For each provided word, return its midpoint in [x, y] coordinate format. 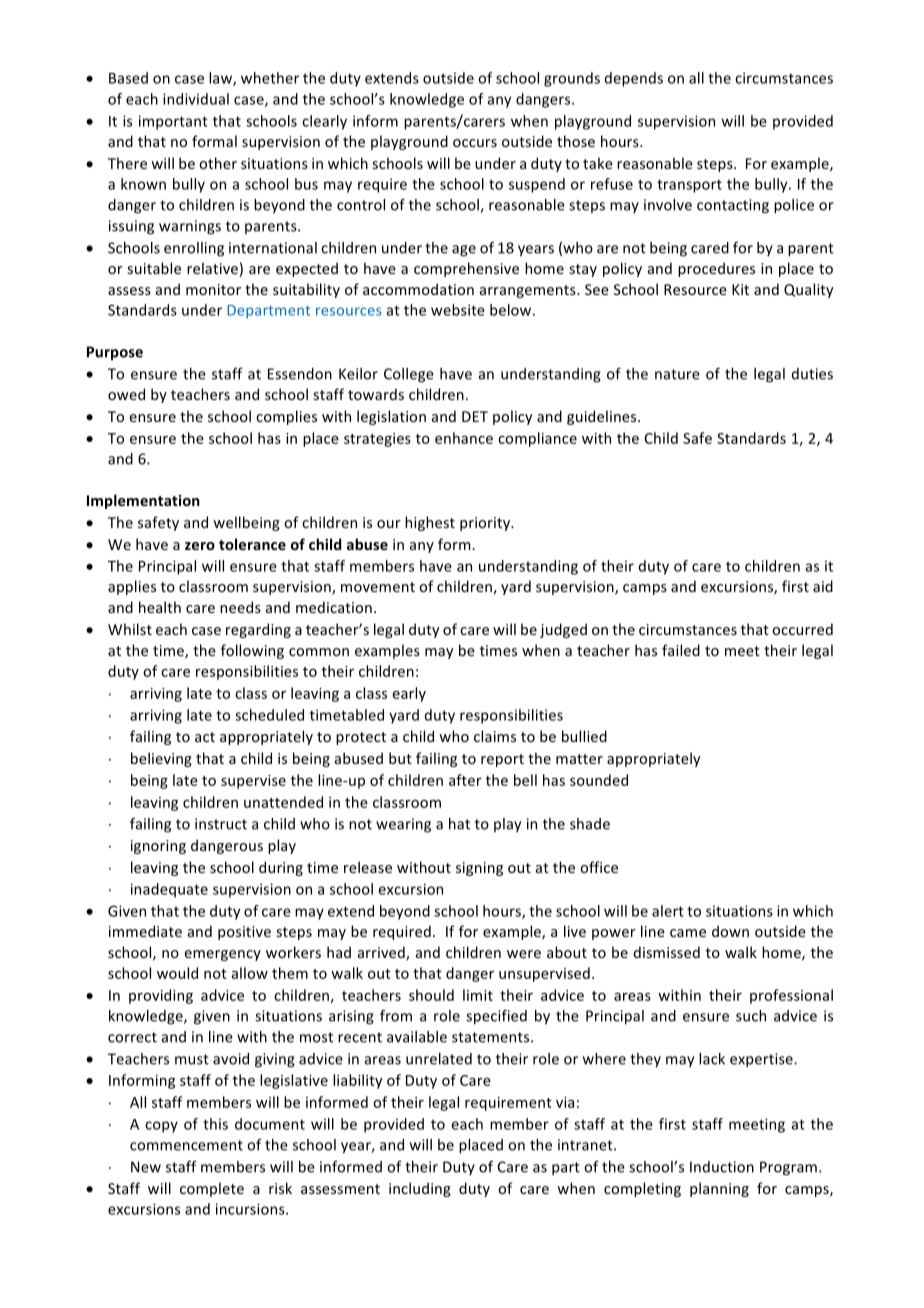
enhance [464, 438]
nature [677, 374]
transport [689, 186]
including [420, 1189]
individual [196, 99]
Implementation [143, 501]
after [465, 780]
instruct [221, 824]
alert [668, 911]
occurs [475, 143]
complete [212, 1189]
